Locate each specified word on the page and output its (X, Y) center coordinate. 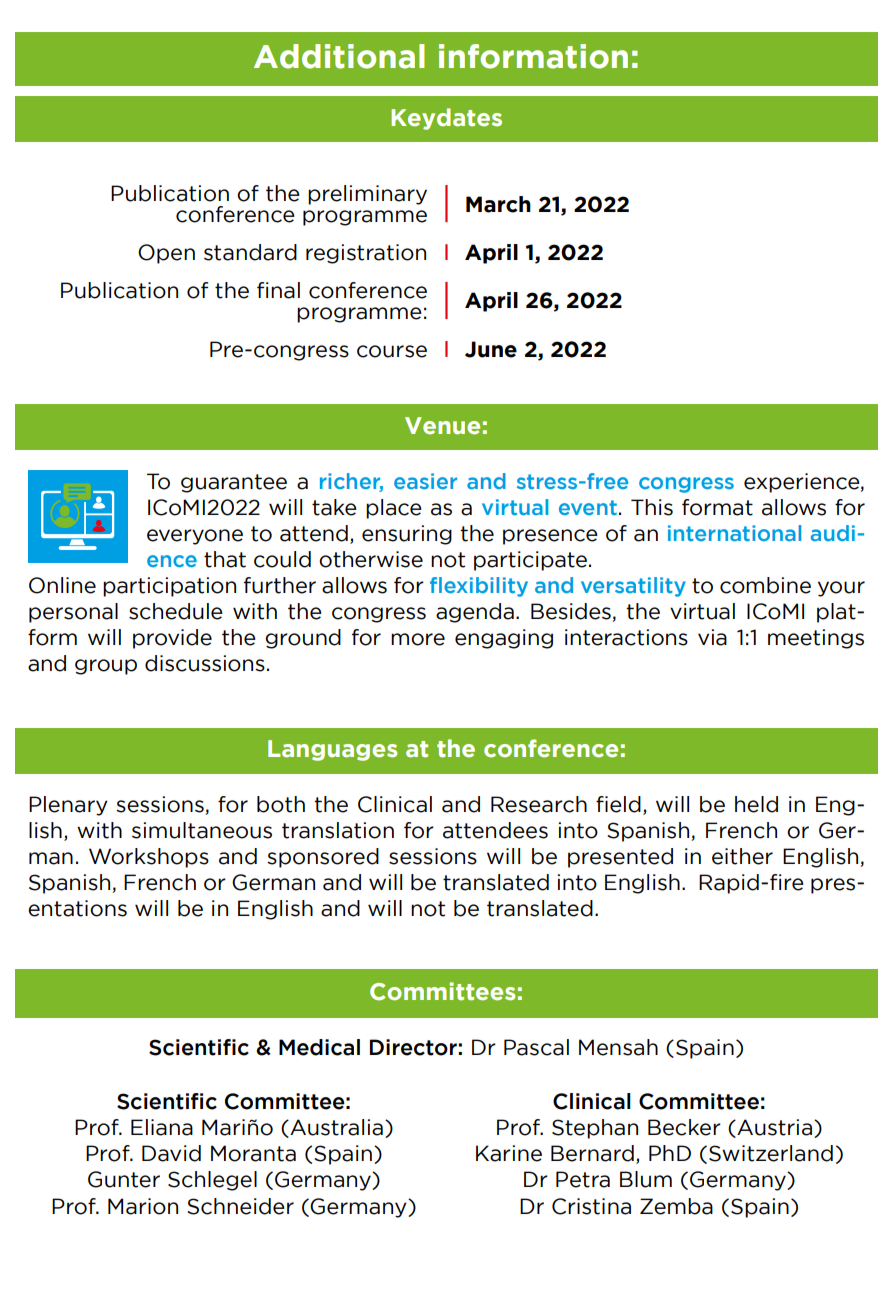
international (734, 533)
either (742, 856)
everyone (195, 537)
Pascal (536, 1047)
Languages (332, 750)
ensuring (407, 535)
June (491, 349)
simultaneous (202, 830)
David (171, 1153)
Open (166, 254)
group (106, 667)
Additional (339, 56)
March (498, 204)
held (756, 804)
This (652, 507)
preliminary (367, 195)
